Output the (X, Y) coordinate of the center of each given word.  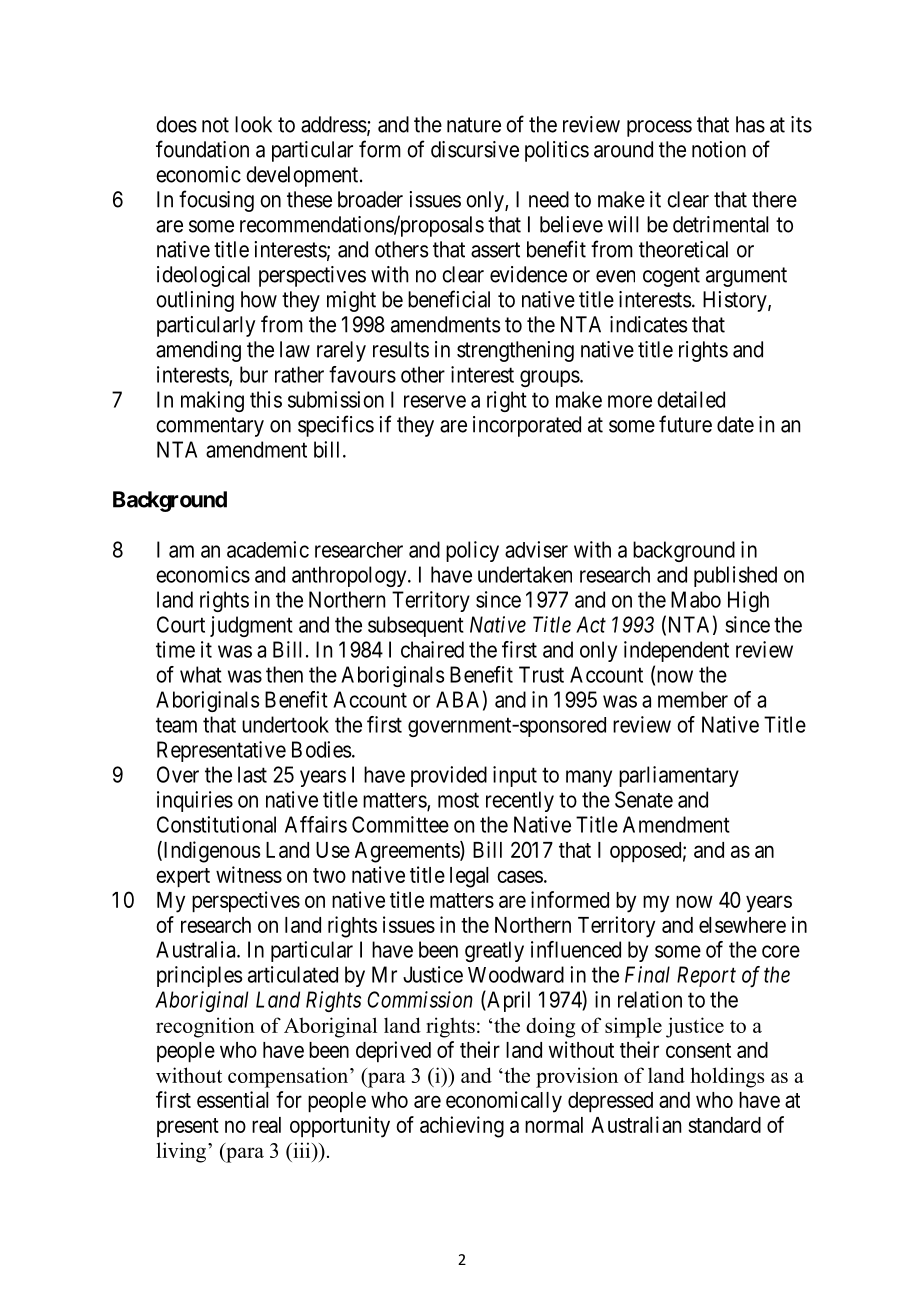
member (693, 699)
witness (249, 874)
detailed (691, 399)
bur (254, 374)
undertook (285, 724)
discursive (475, 149)
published (735, 576)
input (515, 776)
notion (719, 149)
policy (472, 551)
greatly (494, 951)
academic (268, 549)
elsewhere (742, 925)
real (266, 1125)
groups (550, 378)
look (253, 124)
